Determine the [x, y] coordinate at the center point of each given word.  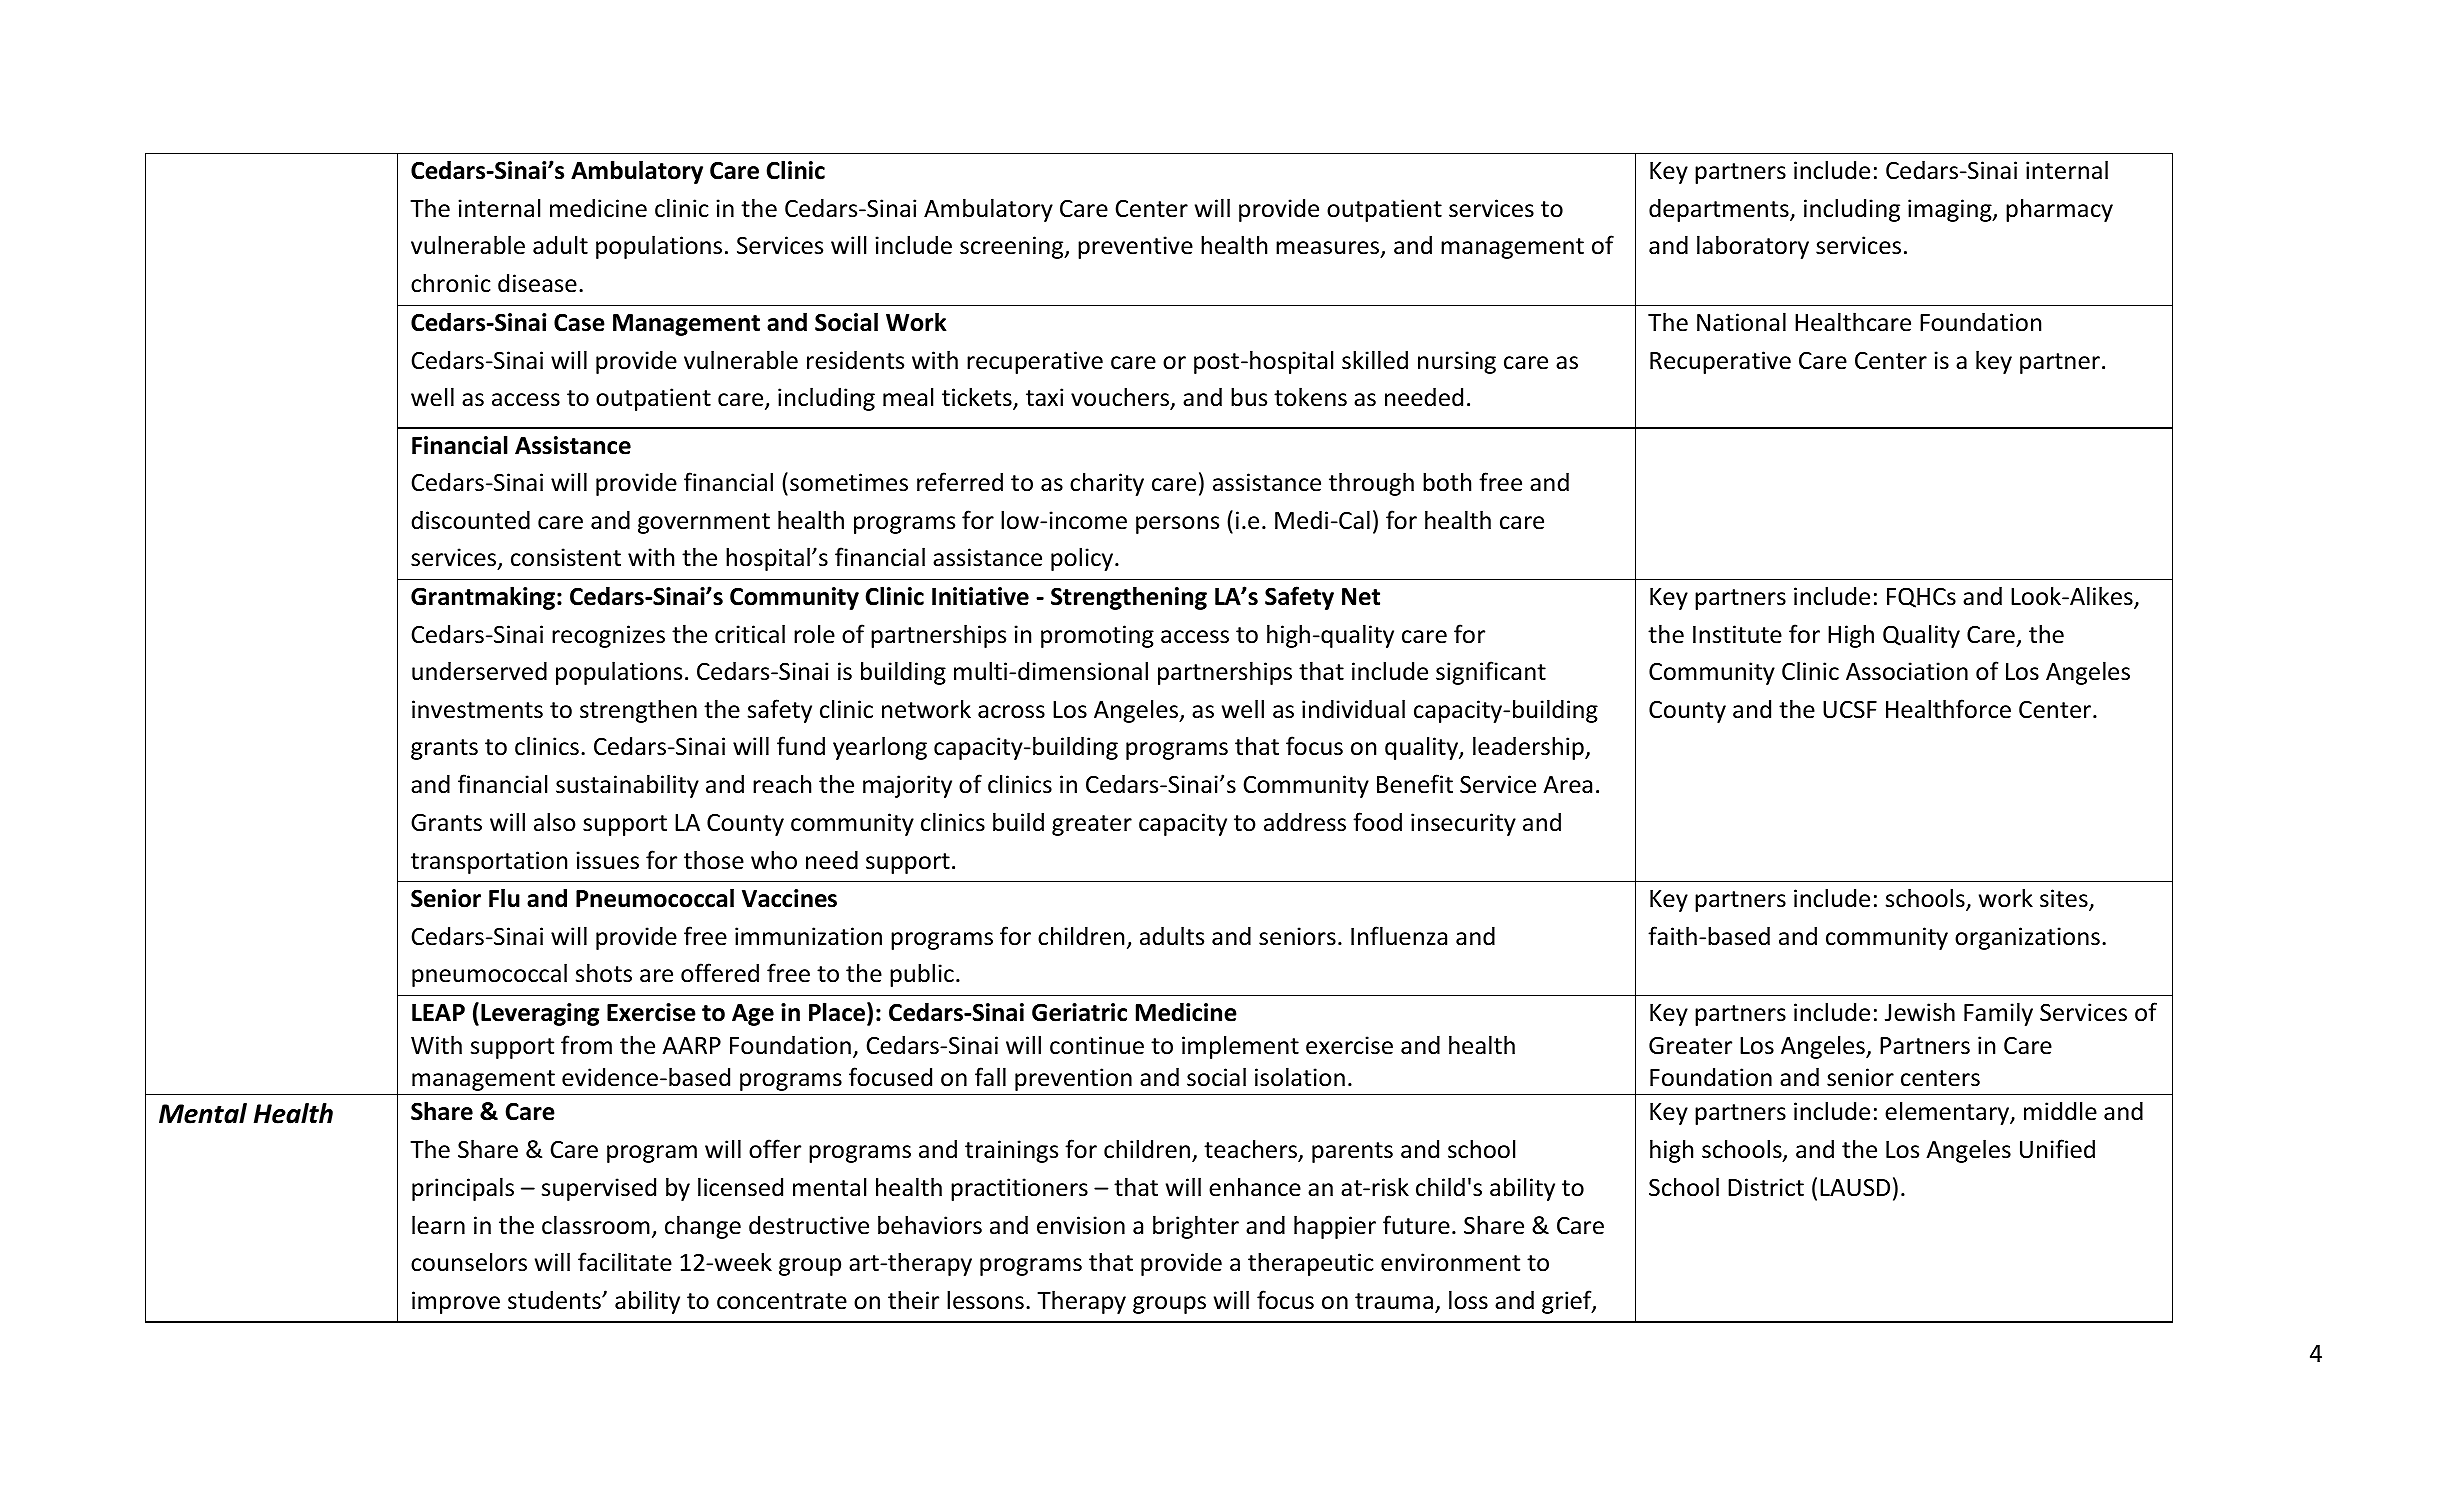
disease [537, 283]
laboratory [1753, 247]
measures [1329, 249]
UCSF [1850, 709]
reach [782, 784]
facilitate [625, 1262]
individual [1353, 709]
